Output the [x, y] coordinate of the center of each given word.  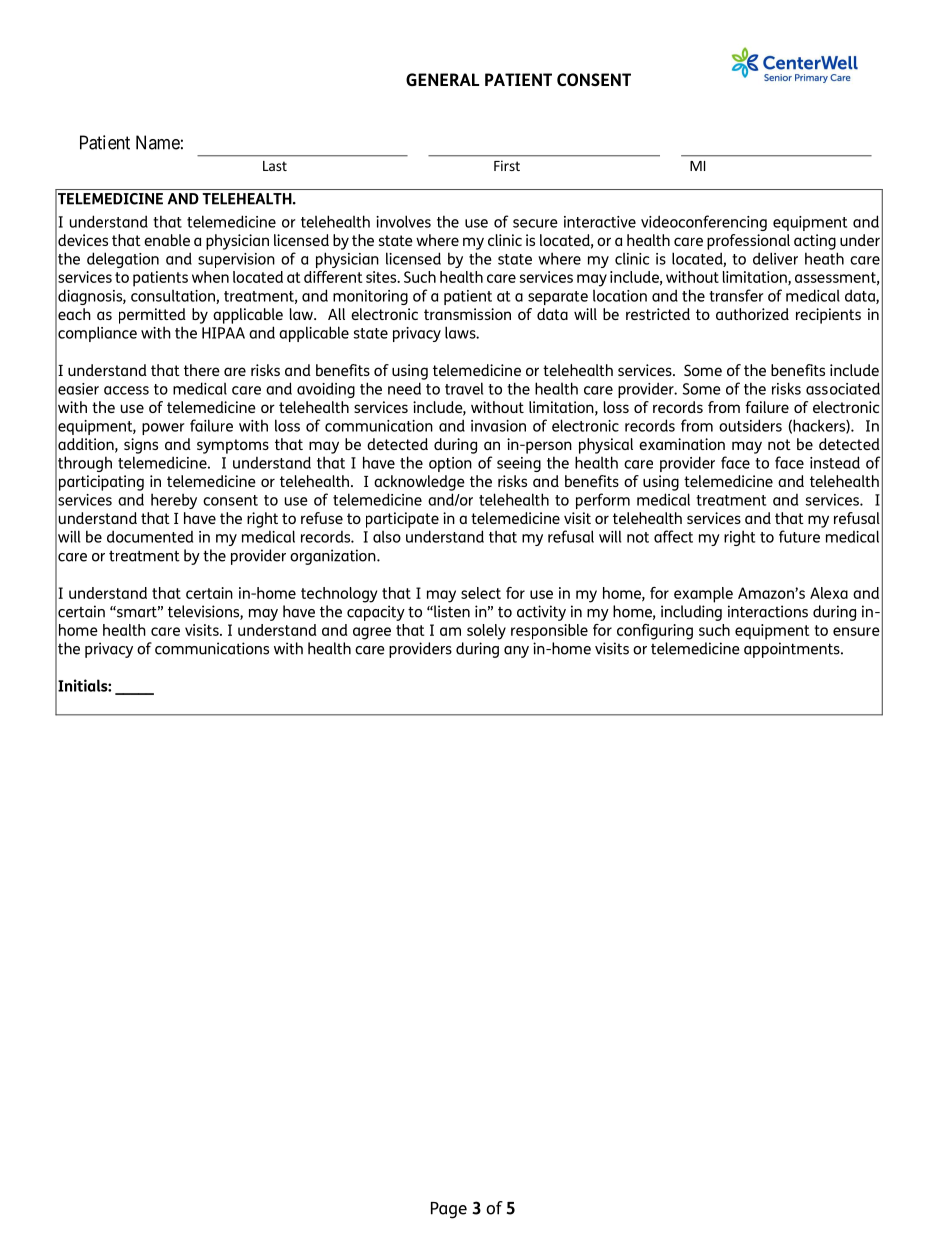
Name [158, 142]
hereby [174, 501]
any [516, 652]
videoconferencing [704, 223]
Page [449, 1210]
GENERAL [442, 79]
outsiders [750, 425]
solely [486, 632]
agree [372, 633]
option [450, 464]
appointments [793, 650]
